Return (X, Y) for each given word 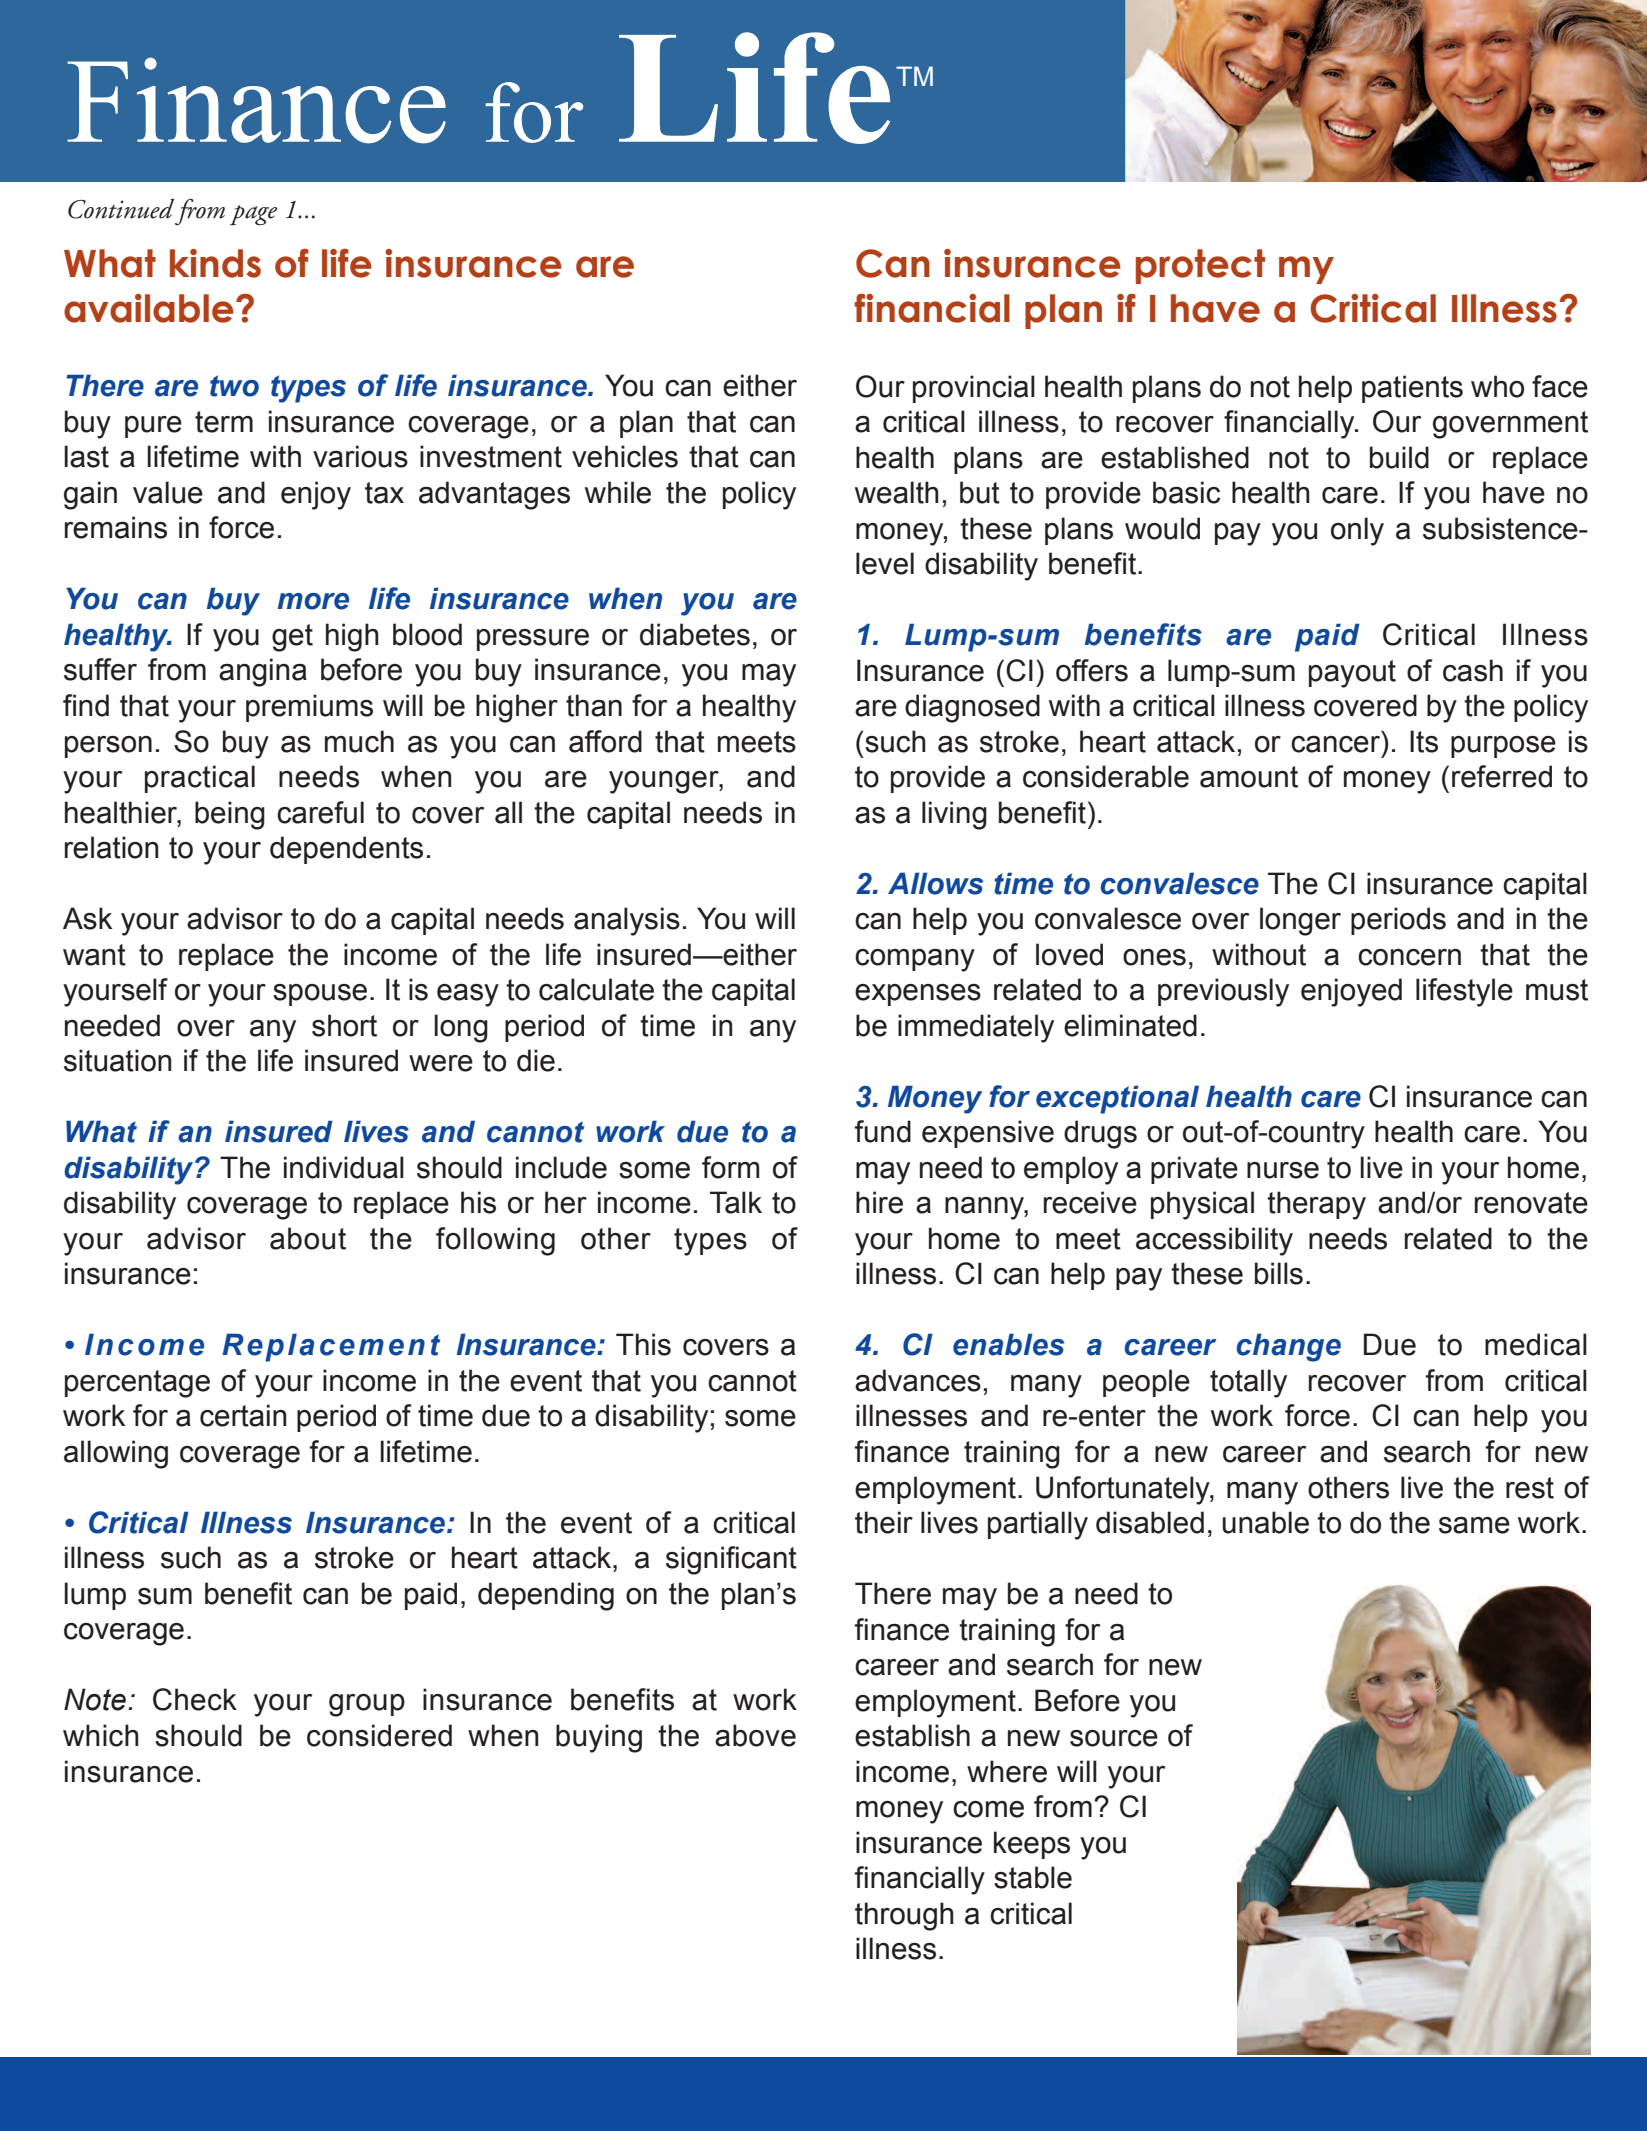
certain (243, 1415)
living (954, 815)
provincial (974, 389)
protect (1200, 266)
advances (918, 1380)
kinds (215, 263)
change (1288, 1347)
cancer (1335, 744)
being (230, 815)
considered (379, 1735)
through (904, 1916)
